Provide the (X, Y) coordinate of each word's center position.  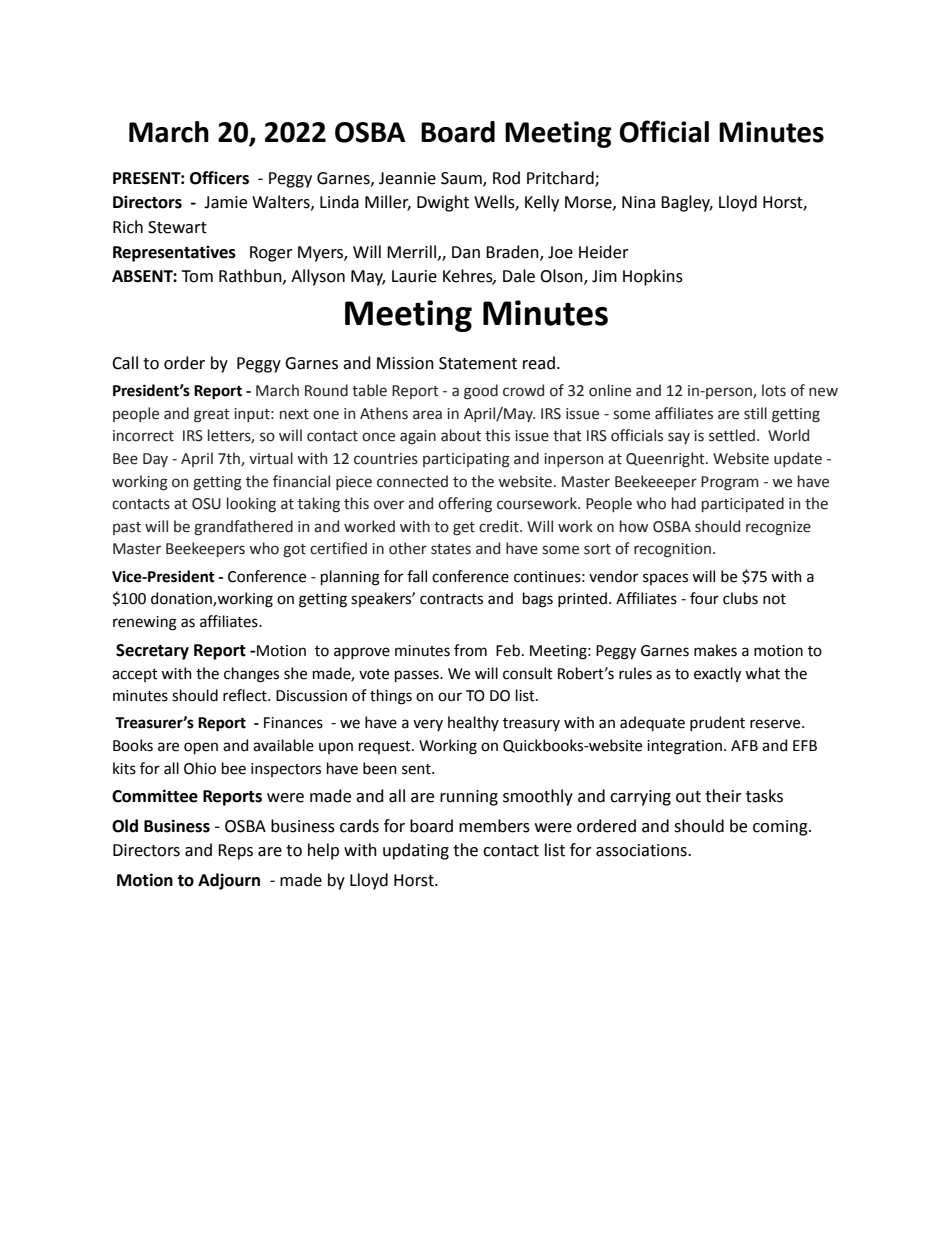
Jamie (225, 202)
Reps (235, 852)
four (704, 598)
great (212, 416)
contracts (451, 599)
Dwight (443, 203)
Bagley (687, 203)
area (427, 415)
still (755, 413)
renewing (145, 623)
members (494, 826)
